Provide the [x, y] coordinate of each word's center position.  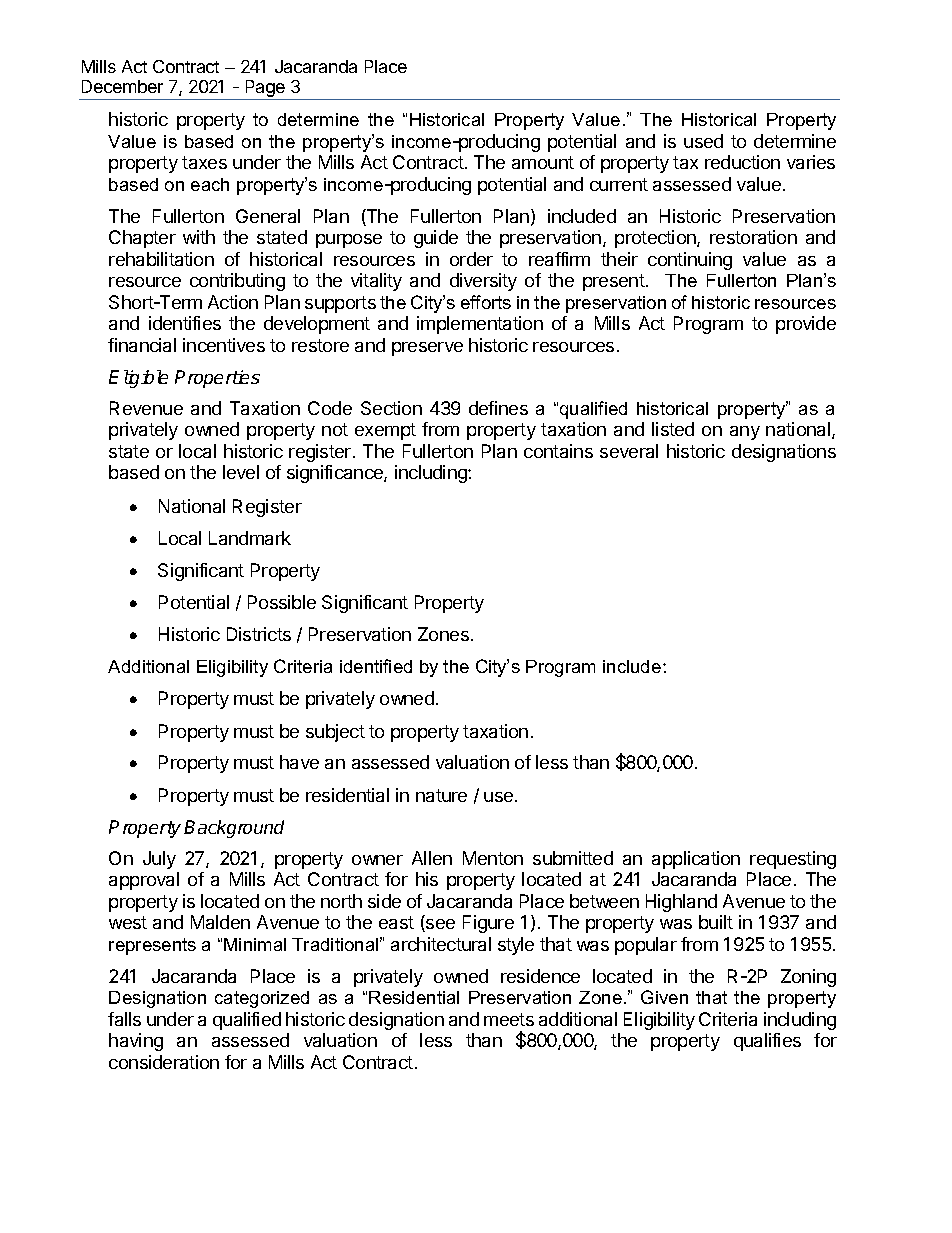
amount [543, 162]
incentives [224, 345]
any [745, 433]
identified [376, 666]
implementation [480, 325]
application [696, 860]
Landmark [250, 538]
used [703, 141]
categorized [262, 999]
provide [806, 325]
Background [234, 829]
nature [441, 795]
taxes [204, 162]
